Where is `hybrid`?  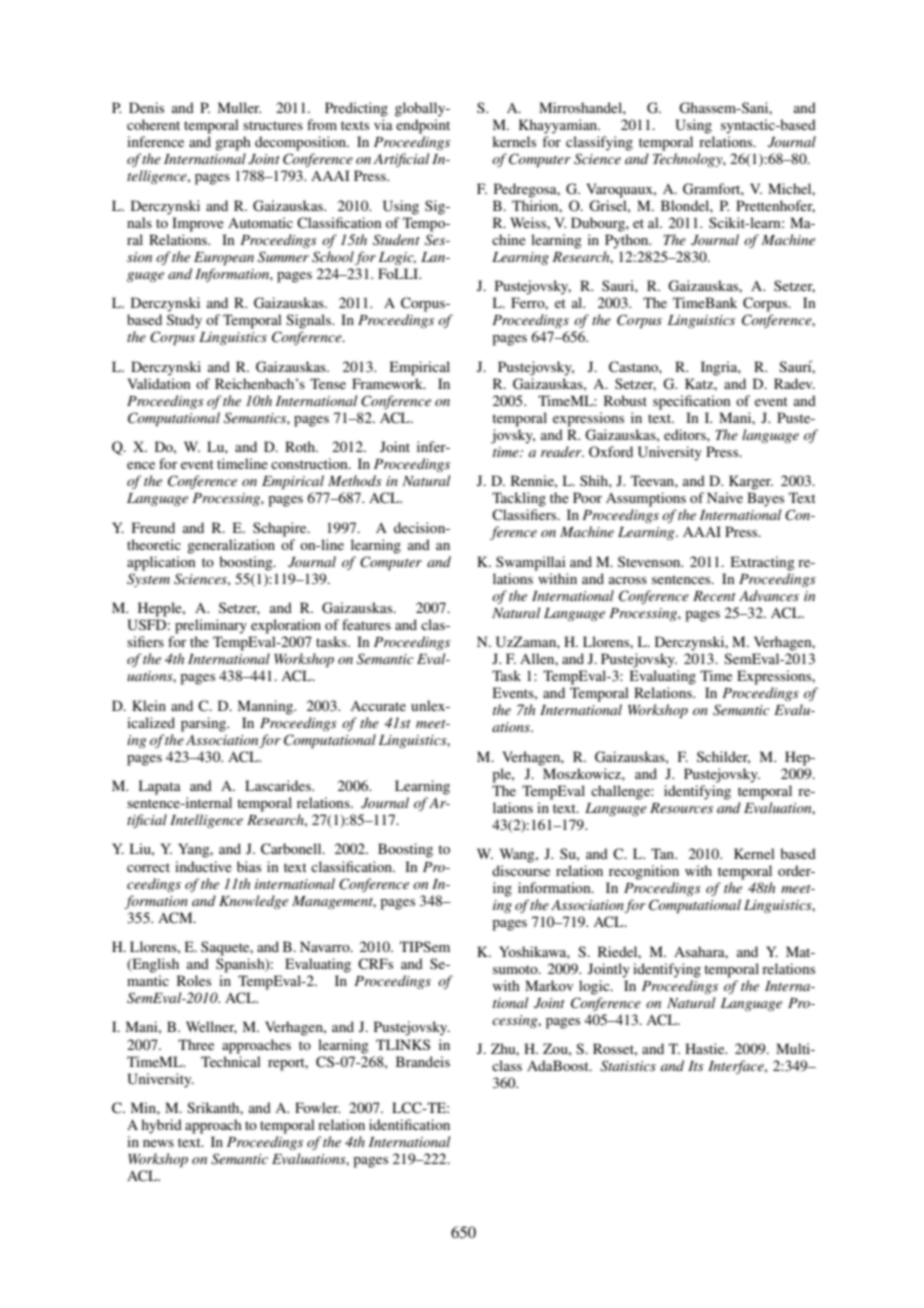
hybrid is located at coordinates (161, 1126).
